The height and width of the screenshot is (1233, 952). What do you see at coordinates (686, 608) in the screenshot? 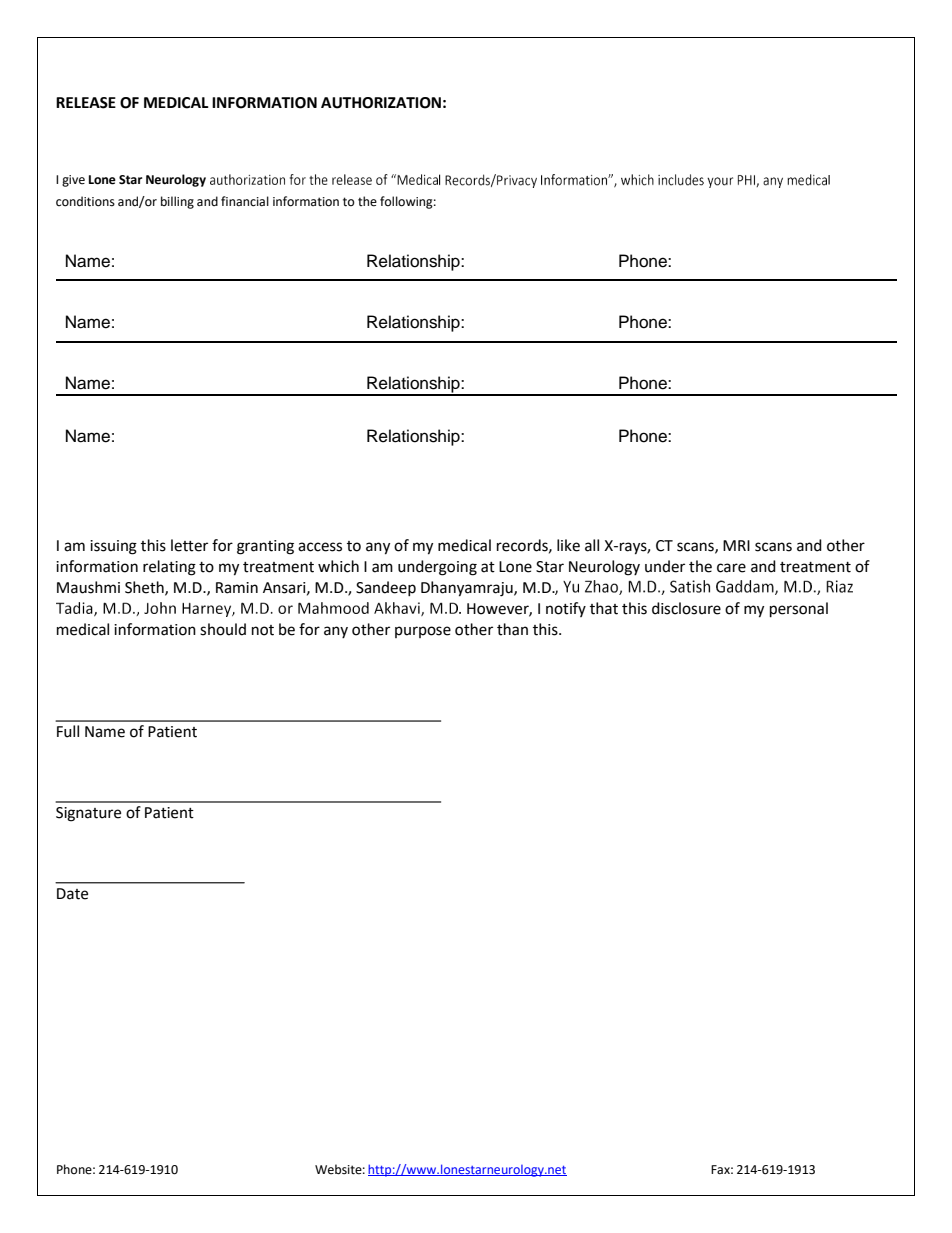
I see `disclosure` at bounding box center [686, 608].
